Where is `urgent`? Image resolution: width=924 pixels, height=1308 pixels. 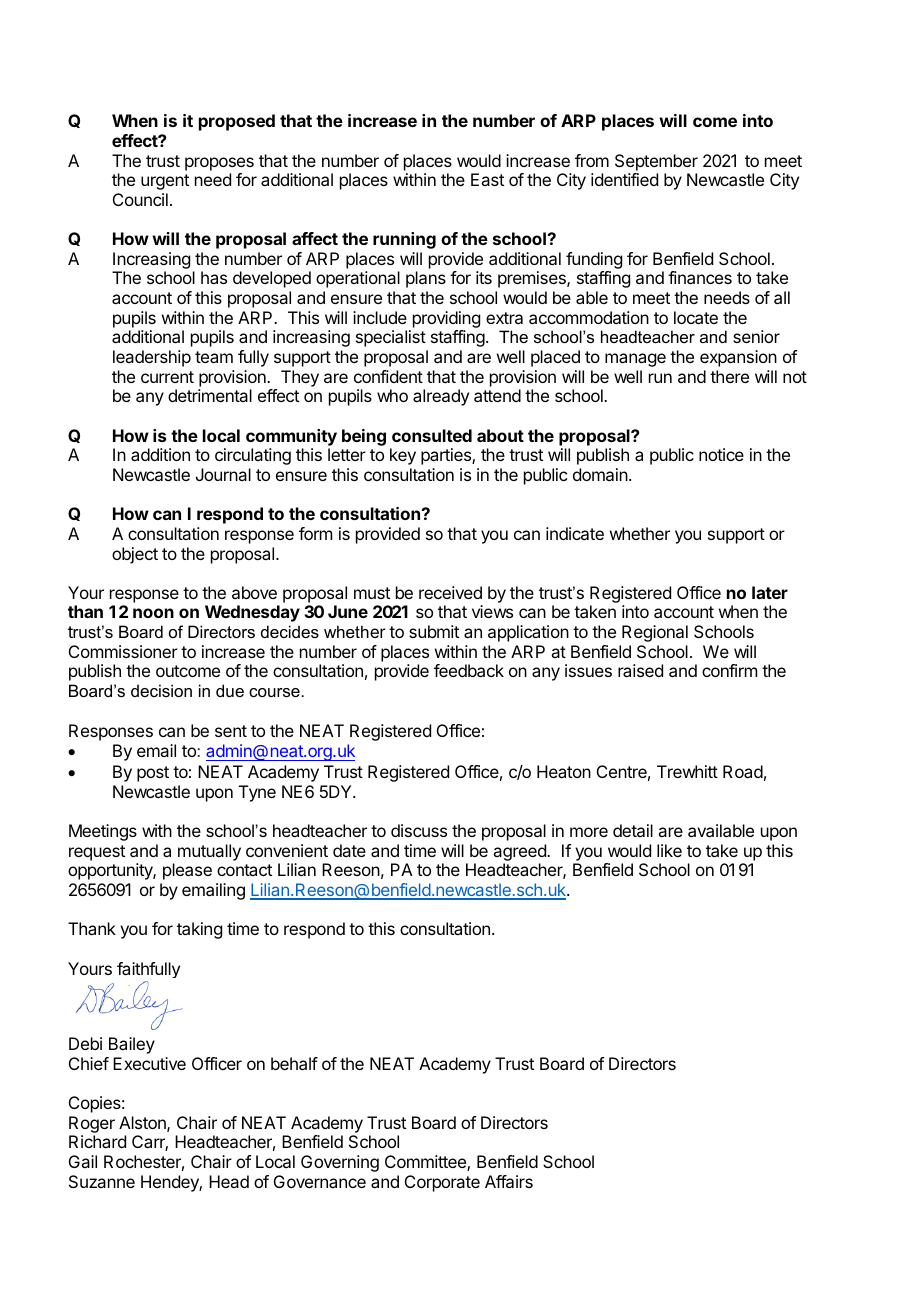 urgent is located at coordinates (165, 182).
